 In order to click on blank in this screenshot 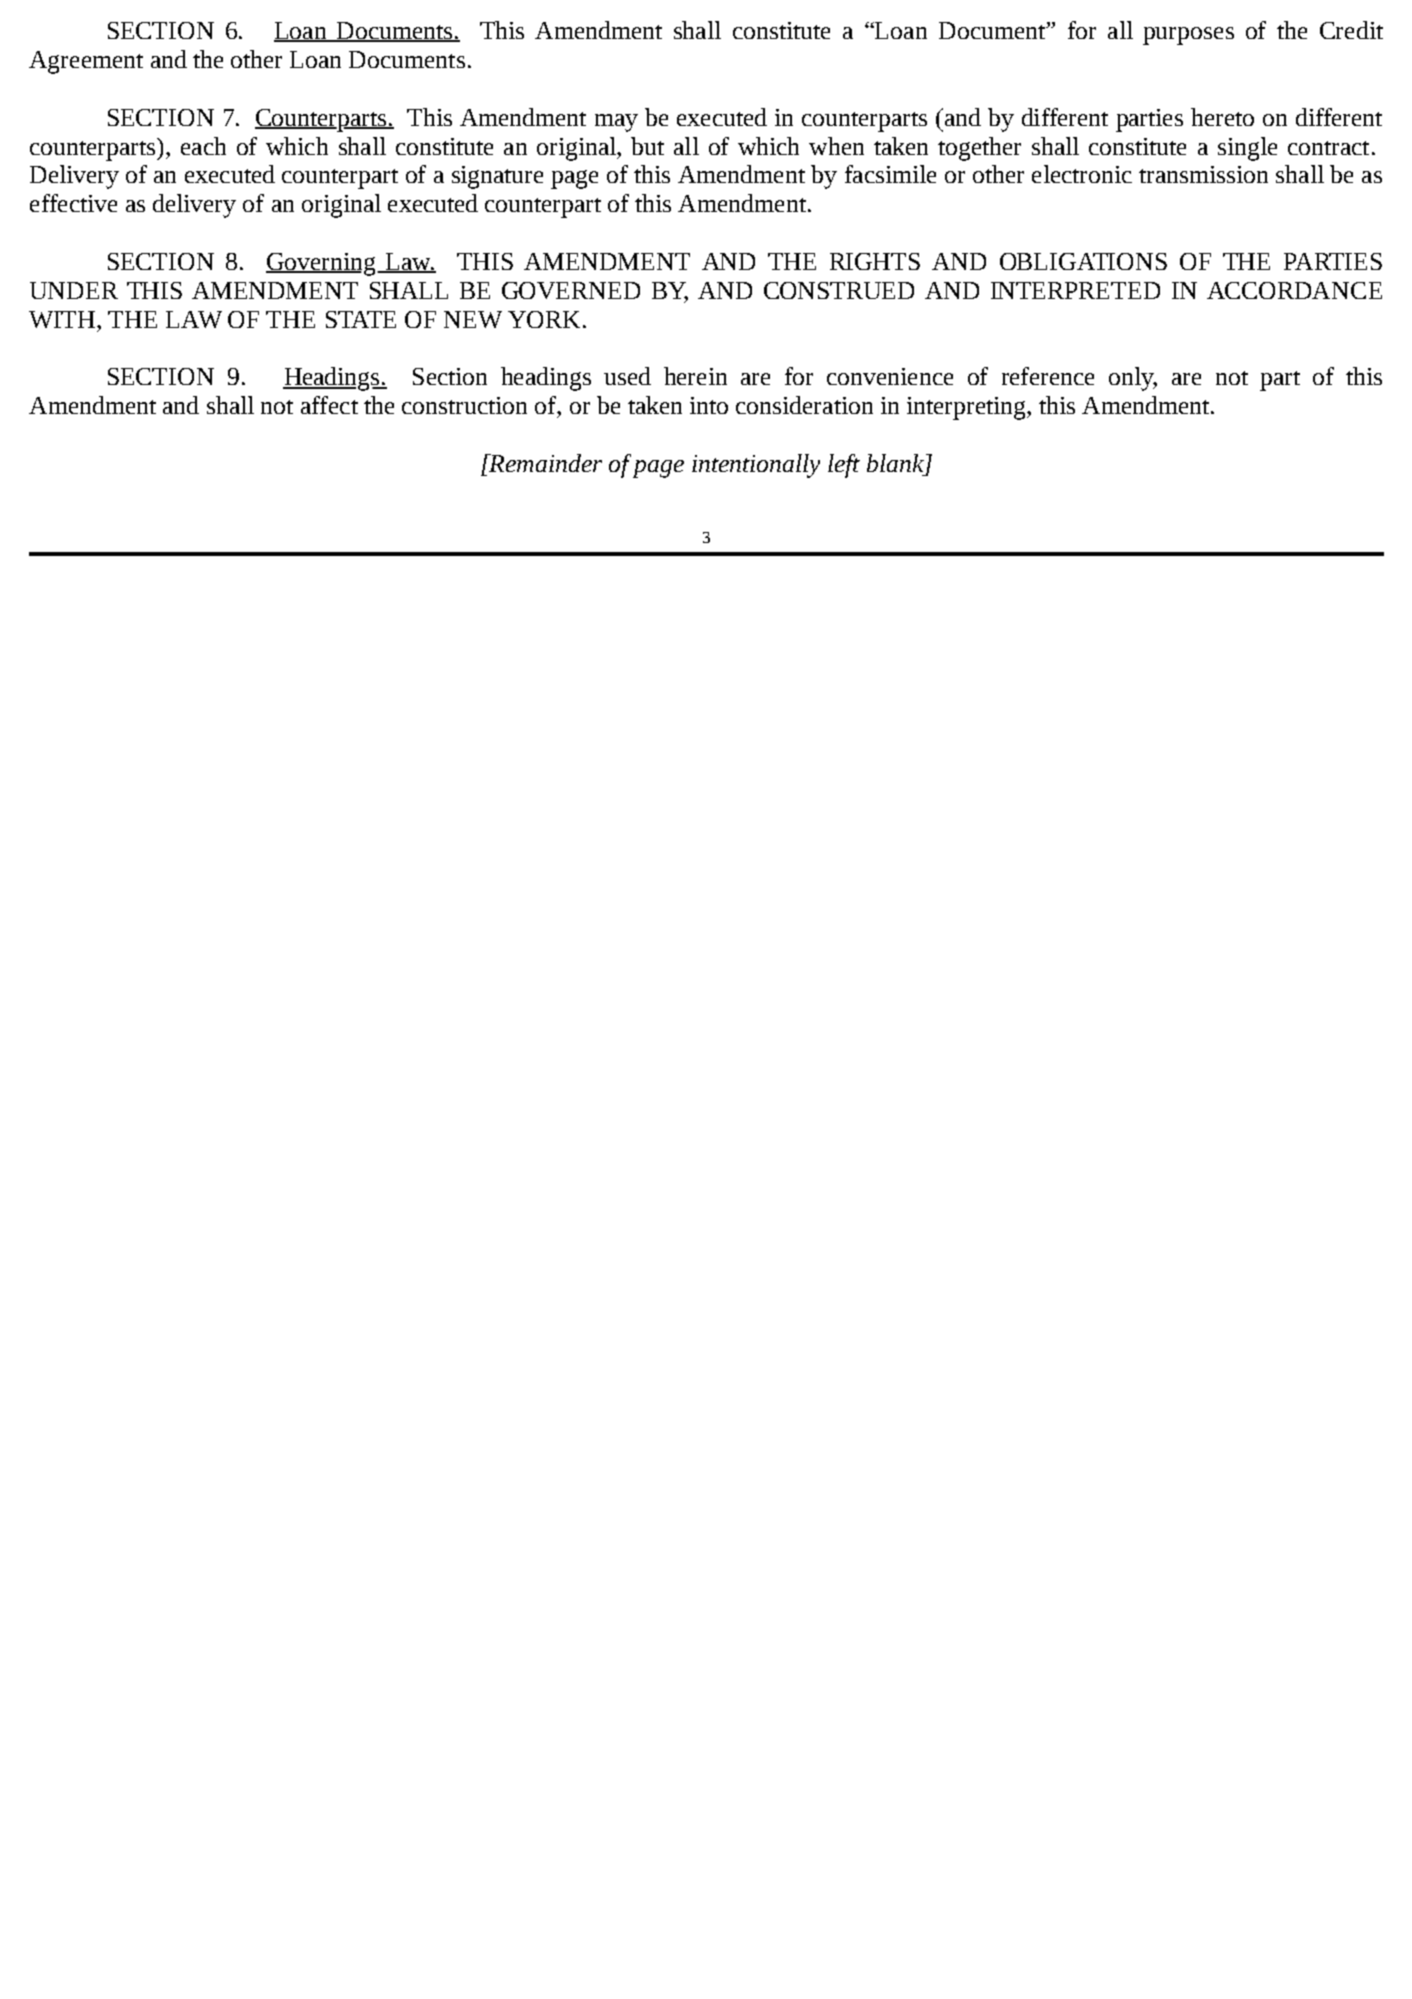, I will do `click(895, 463)`.
